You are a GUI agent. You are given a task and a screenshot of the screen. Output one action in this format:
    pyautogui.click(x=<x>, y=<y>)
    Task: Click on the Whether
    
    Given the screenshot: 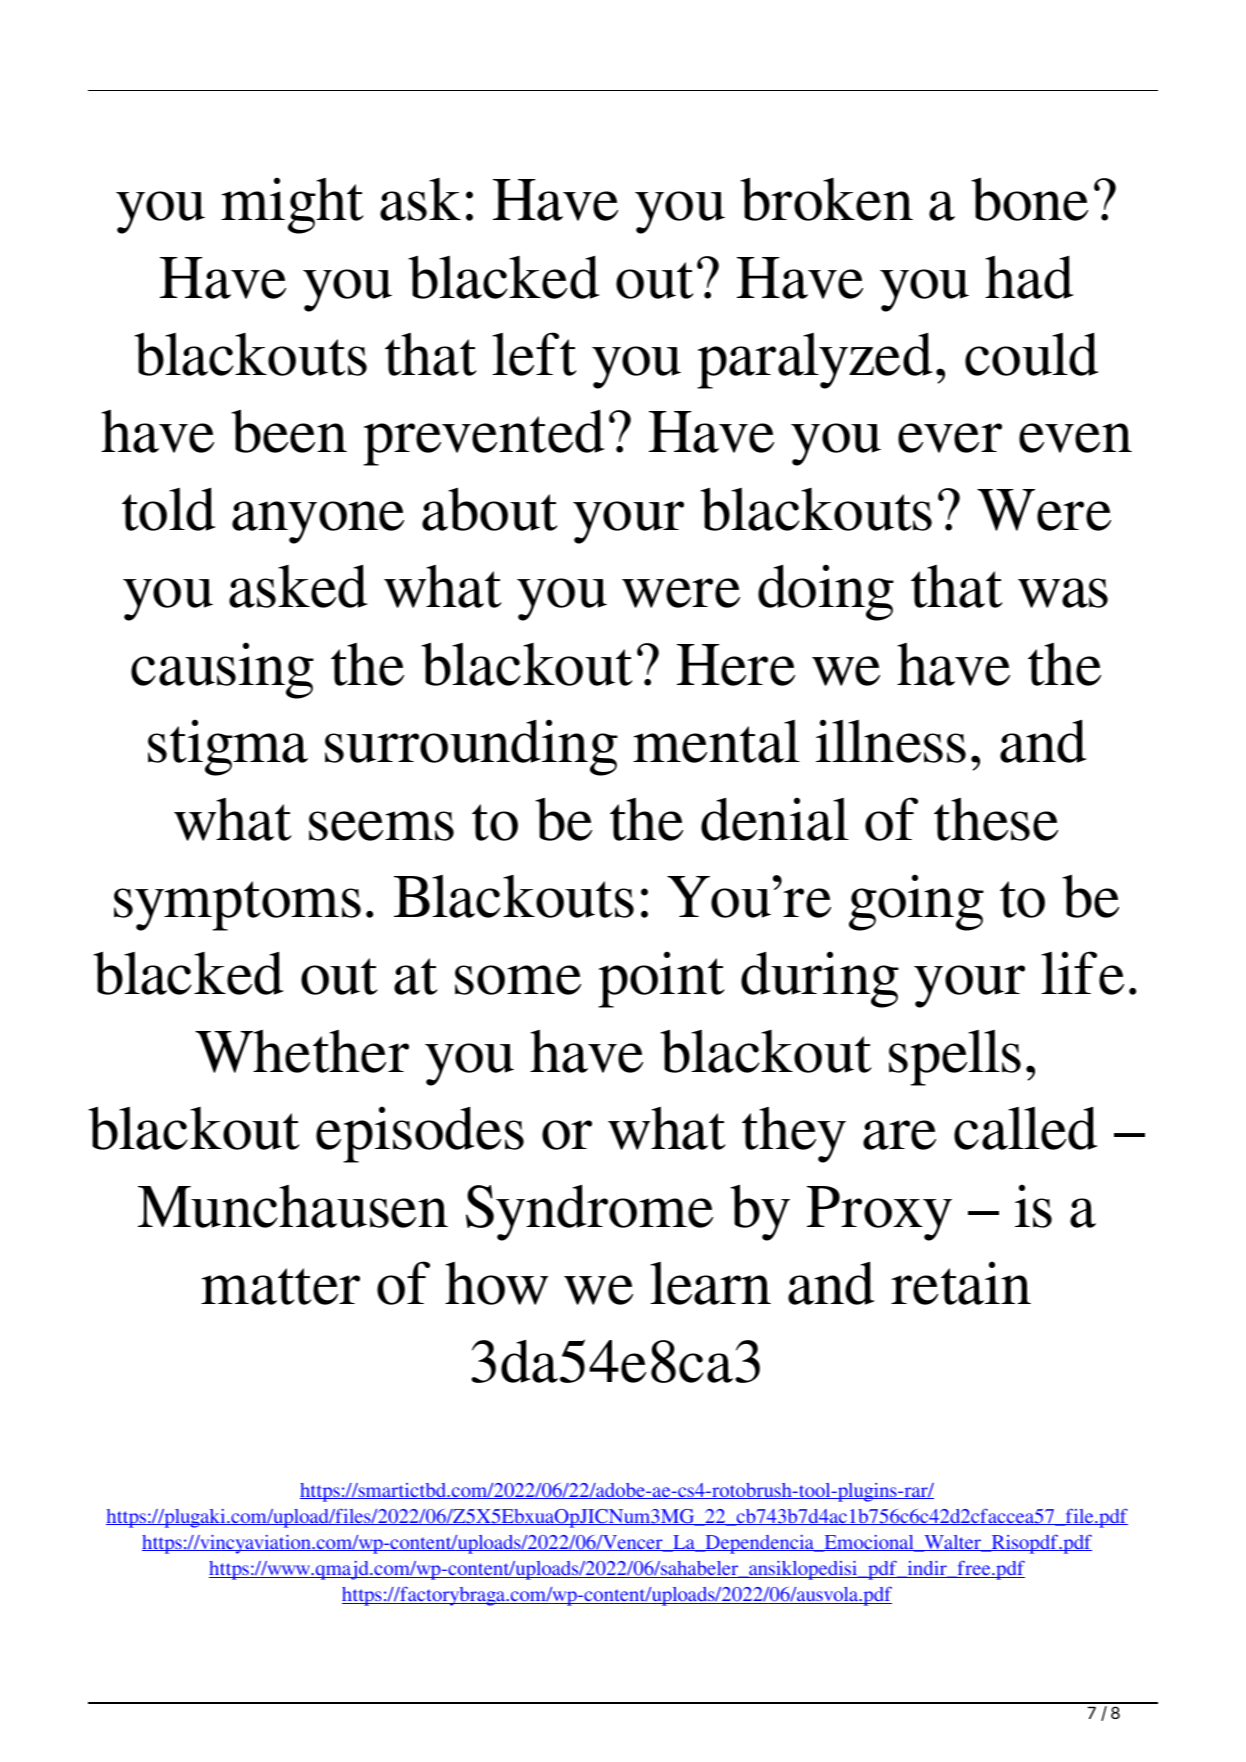 What is the action you would take?
    pyautogui.click(x=302, y=1051)
